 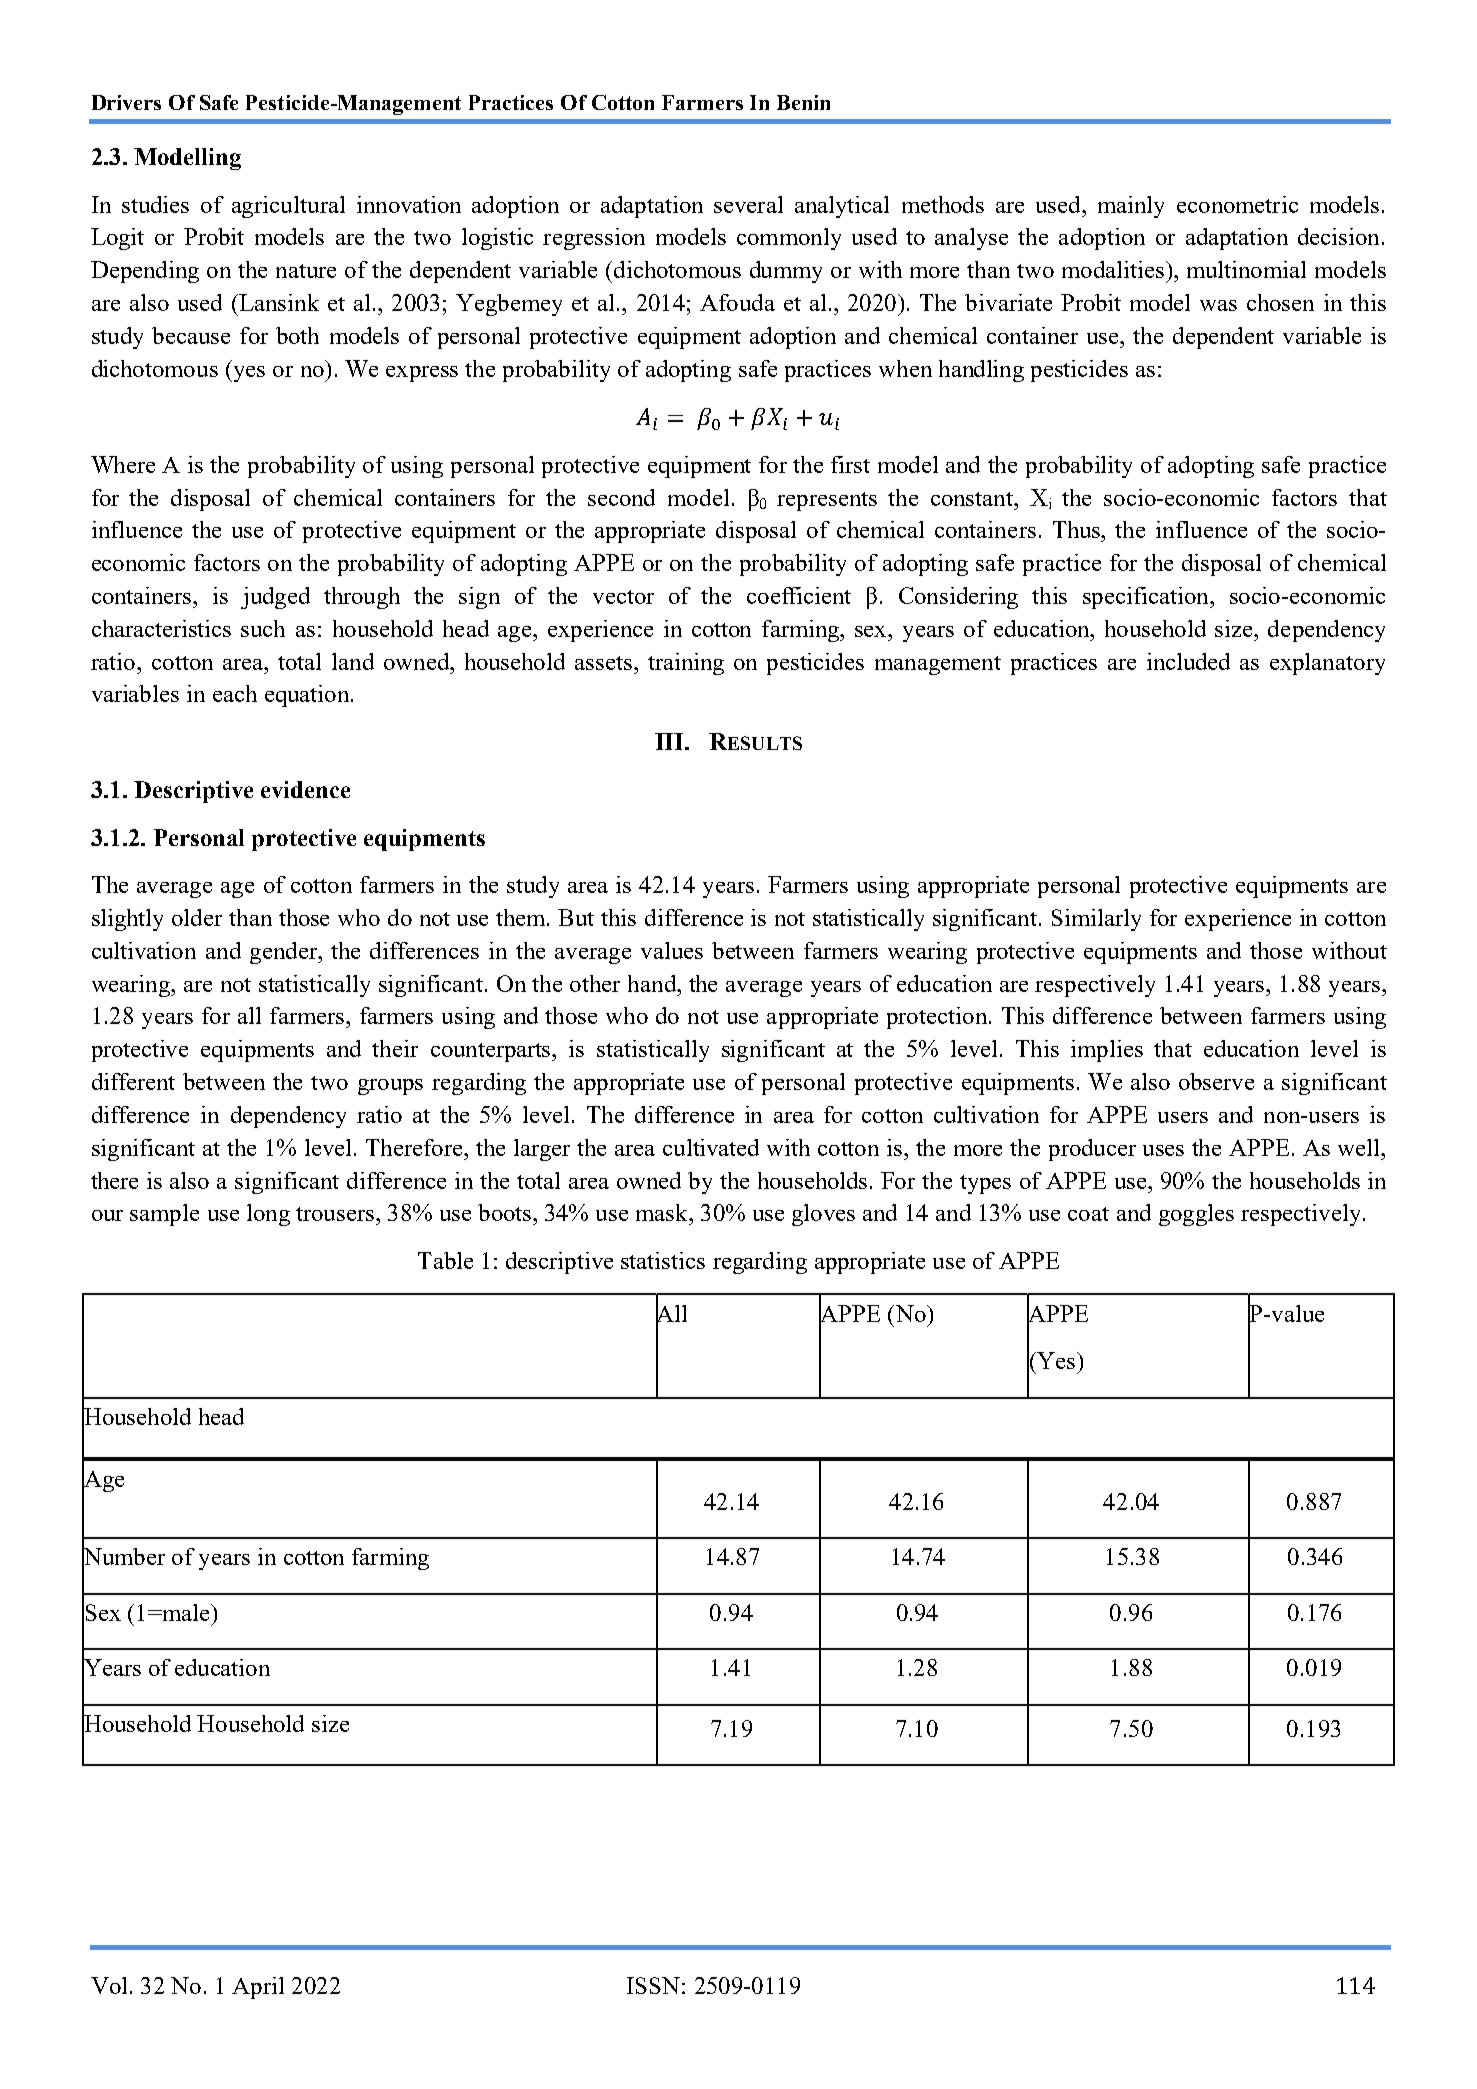 What do you see at coordinates (1163, 1150) in the screenshot?
I see `uses` at bounding box center [1163, 1150].
